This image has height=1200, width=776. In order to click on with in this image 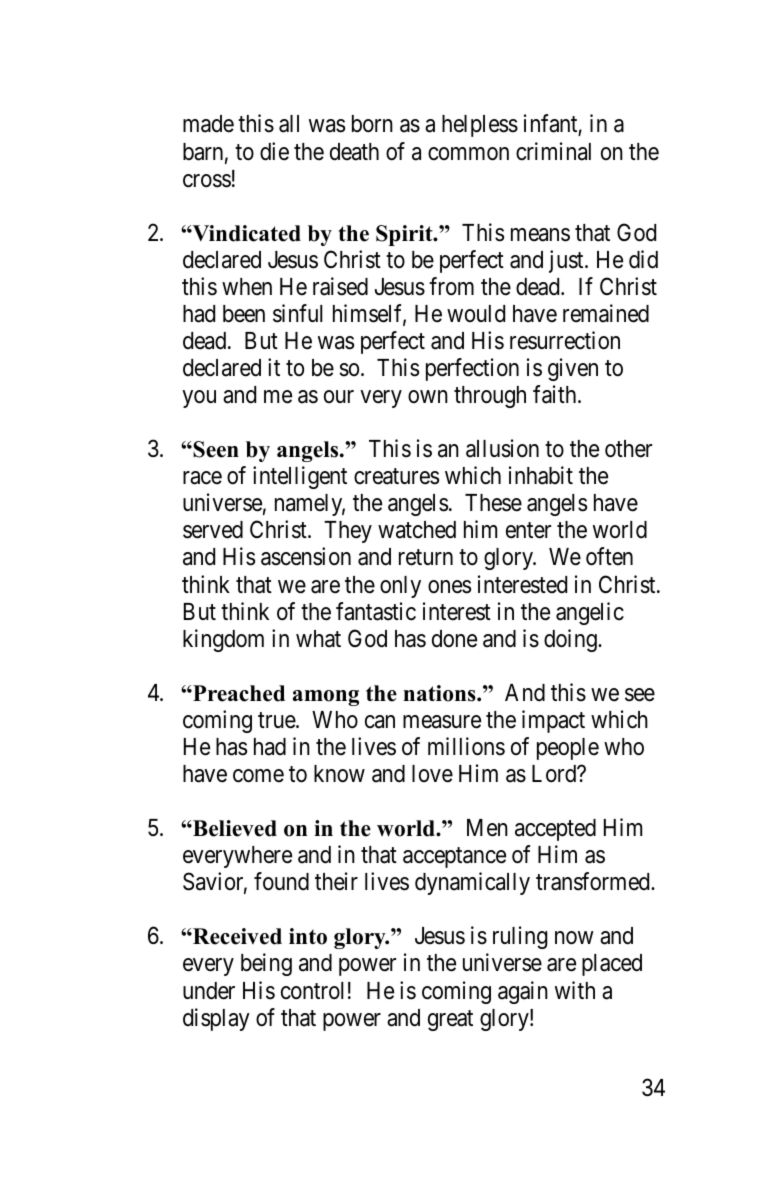, I will do `click(575, 990)`.
